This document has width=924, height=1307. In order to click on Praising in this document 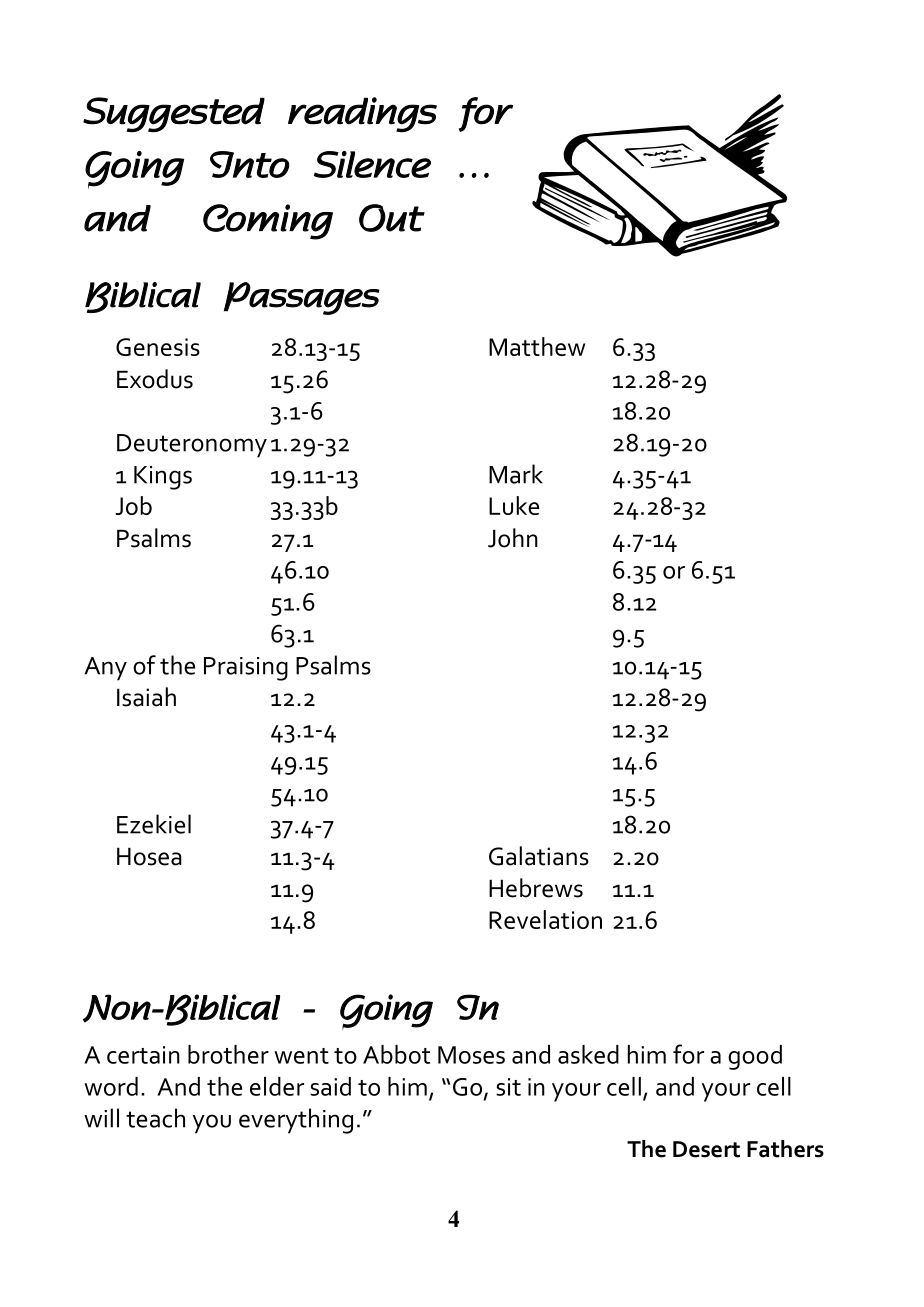, I will do `click(246, 669)`.
